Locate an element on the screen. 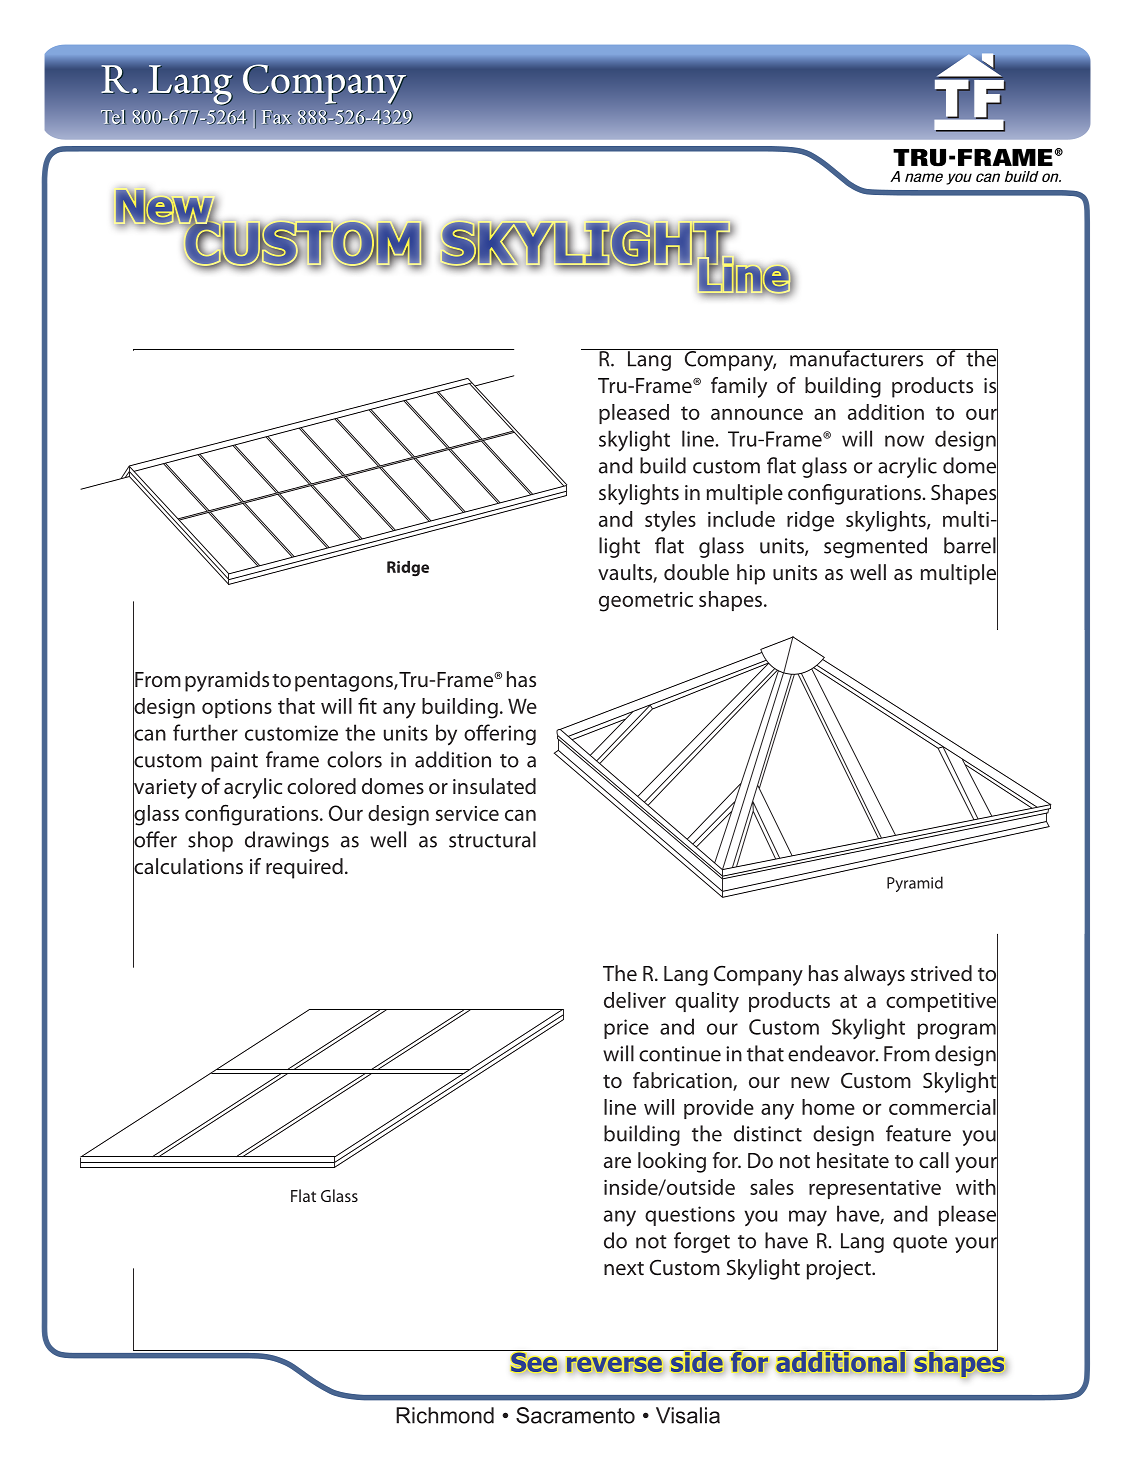 Image resolution: width=1136 pixels, height=1470 pixels. are is located at coordinates (617, 1162).
